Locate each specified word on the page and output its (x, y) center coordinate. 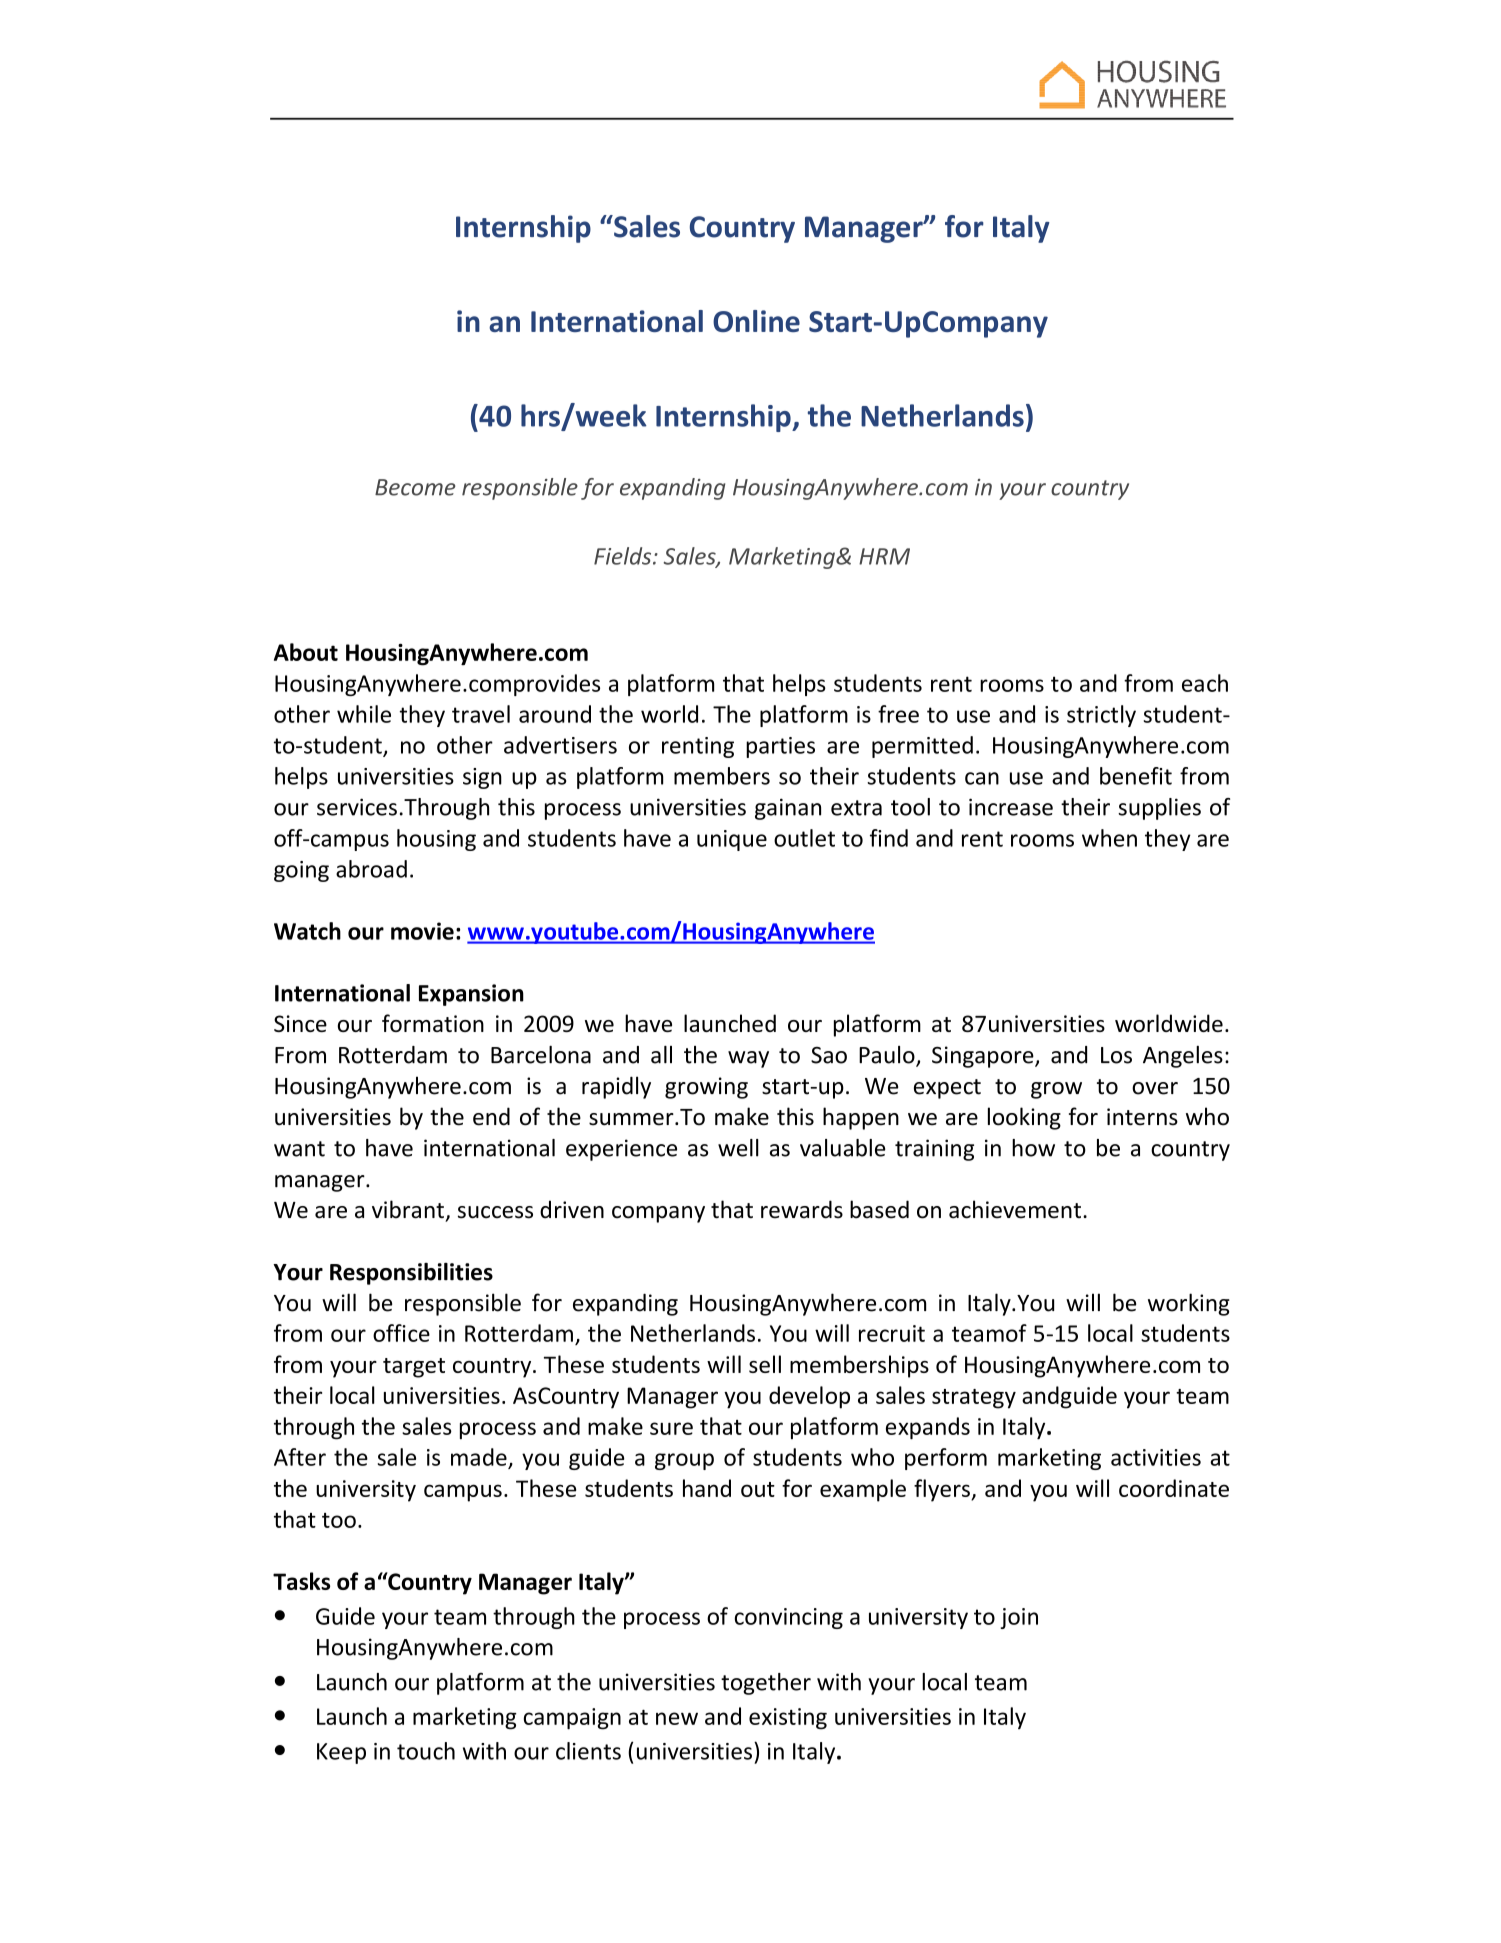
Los (1116, 1055)
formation (433, 1023)
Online (756, 321)
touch (426, 1751)
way (748, 1059)
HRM (884, 556)
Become (415, 487)
